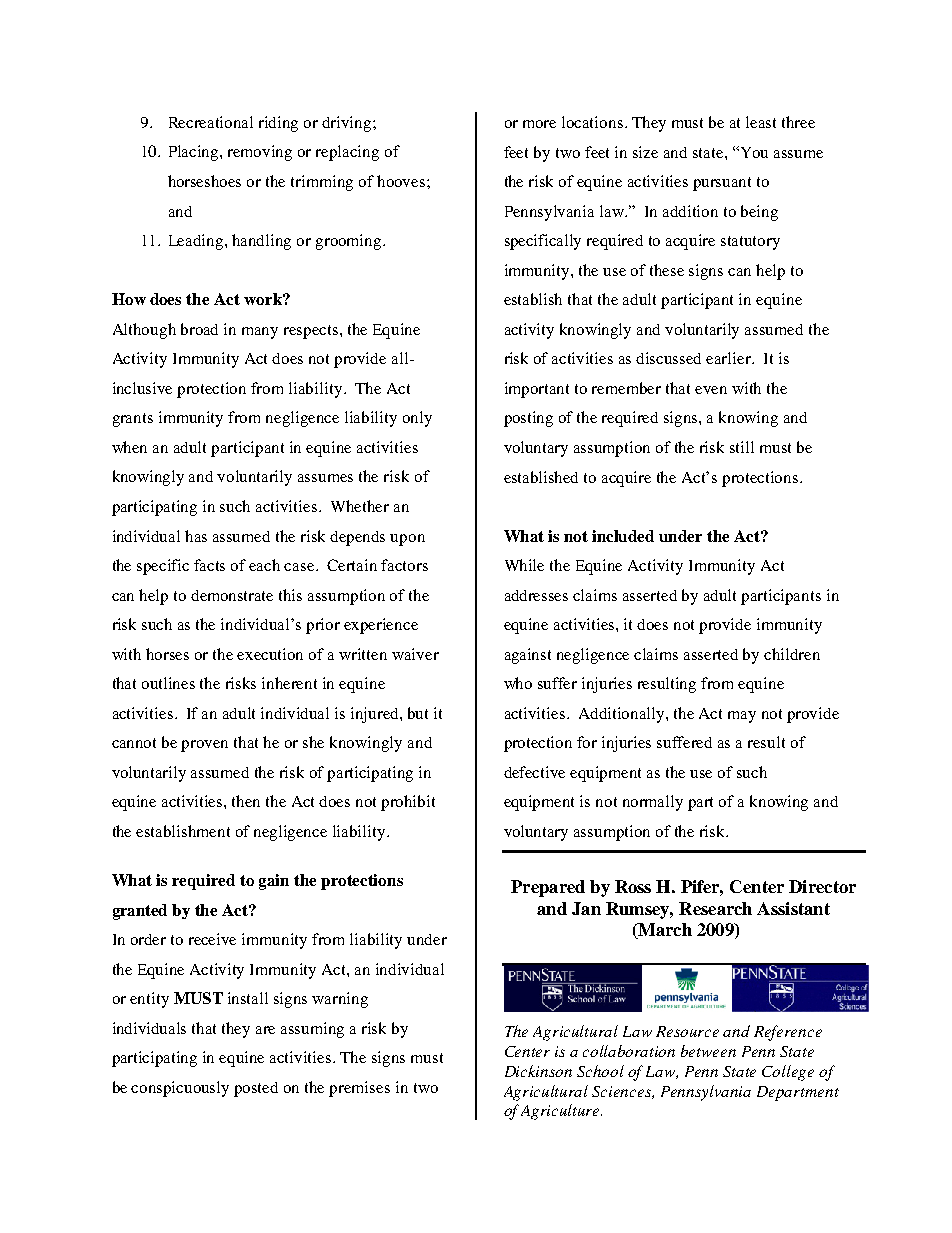 This image has height=1233, width=952. Describe the element at coordinates (548, 888) in the image. I see `Prepared` at that location.
